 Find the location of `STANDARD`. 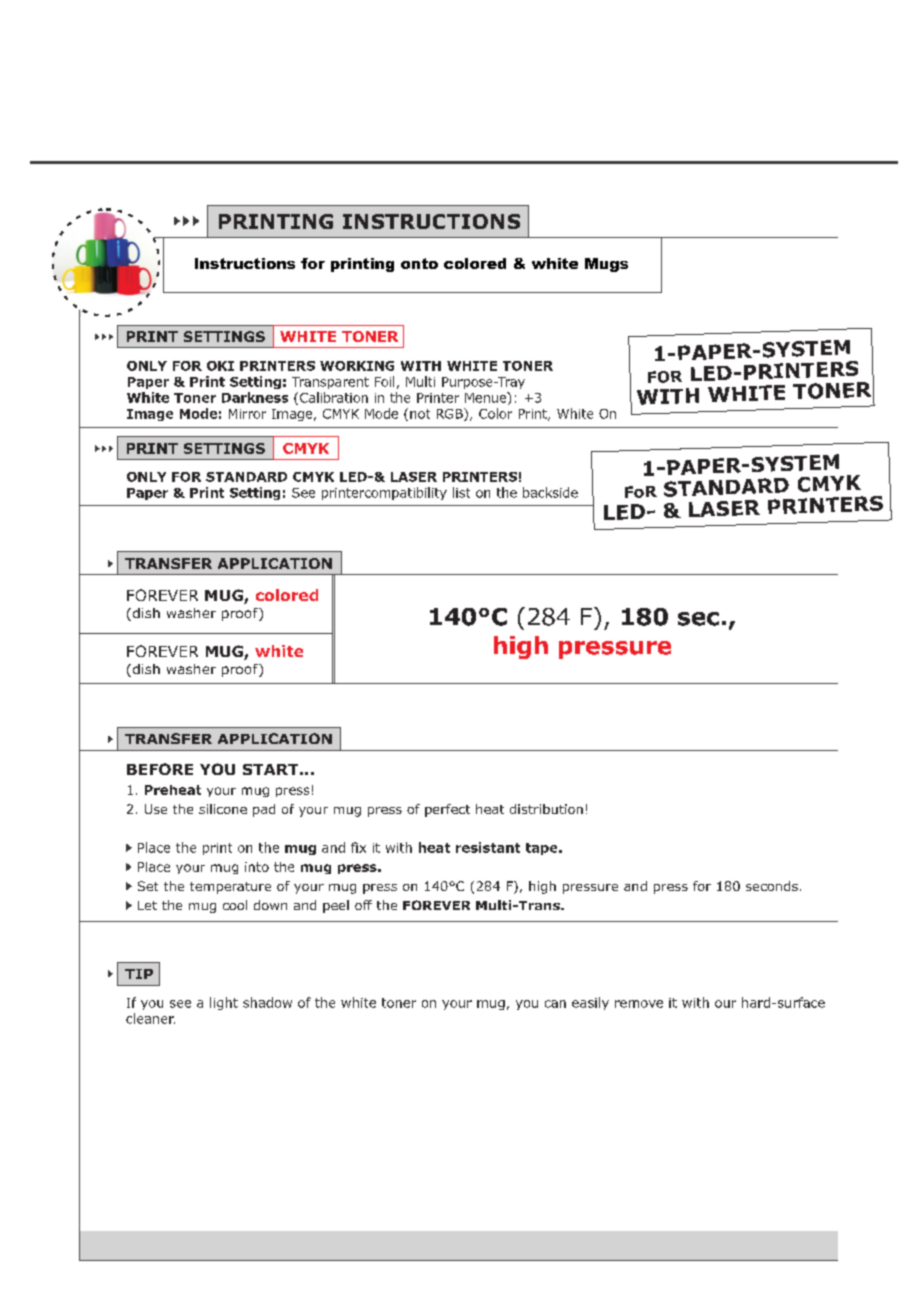

STANDARD is located at coordinates (246, 477).
